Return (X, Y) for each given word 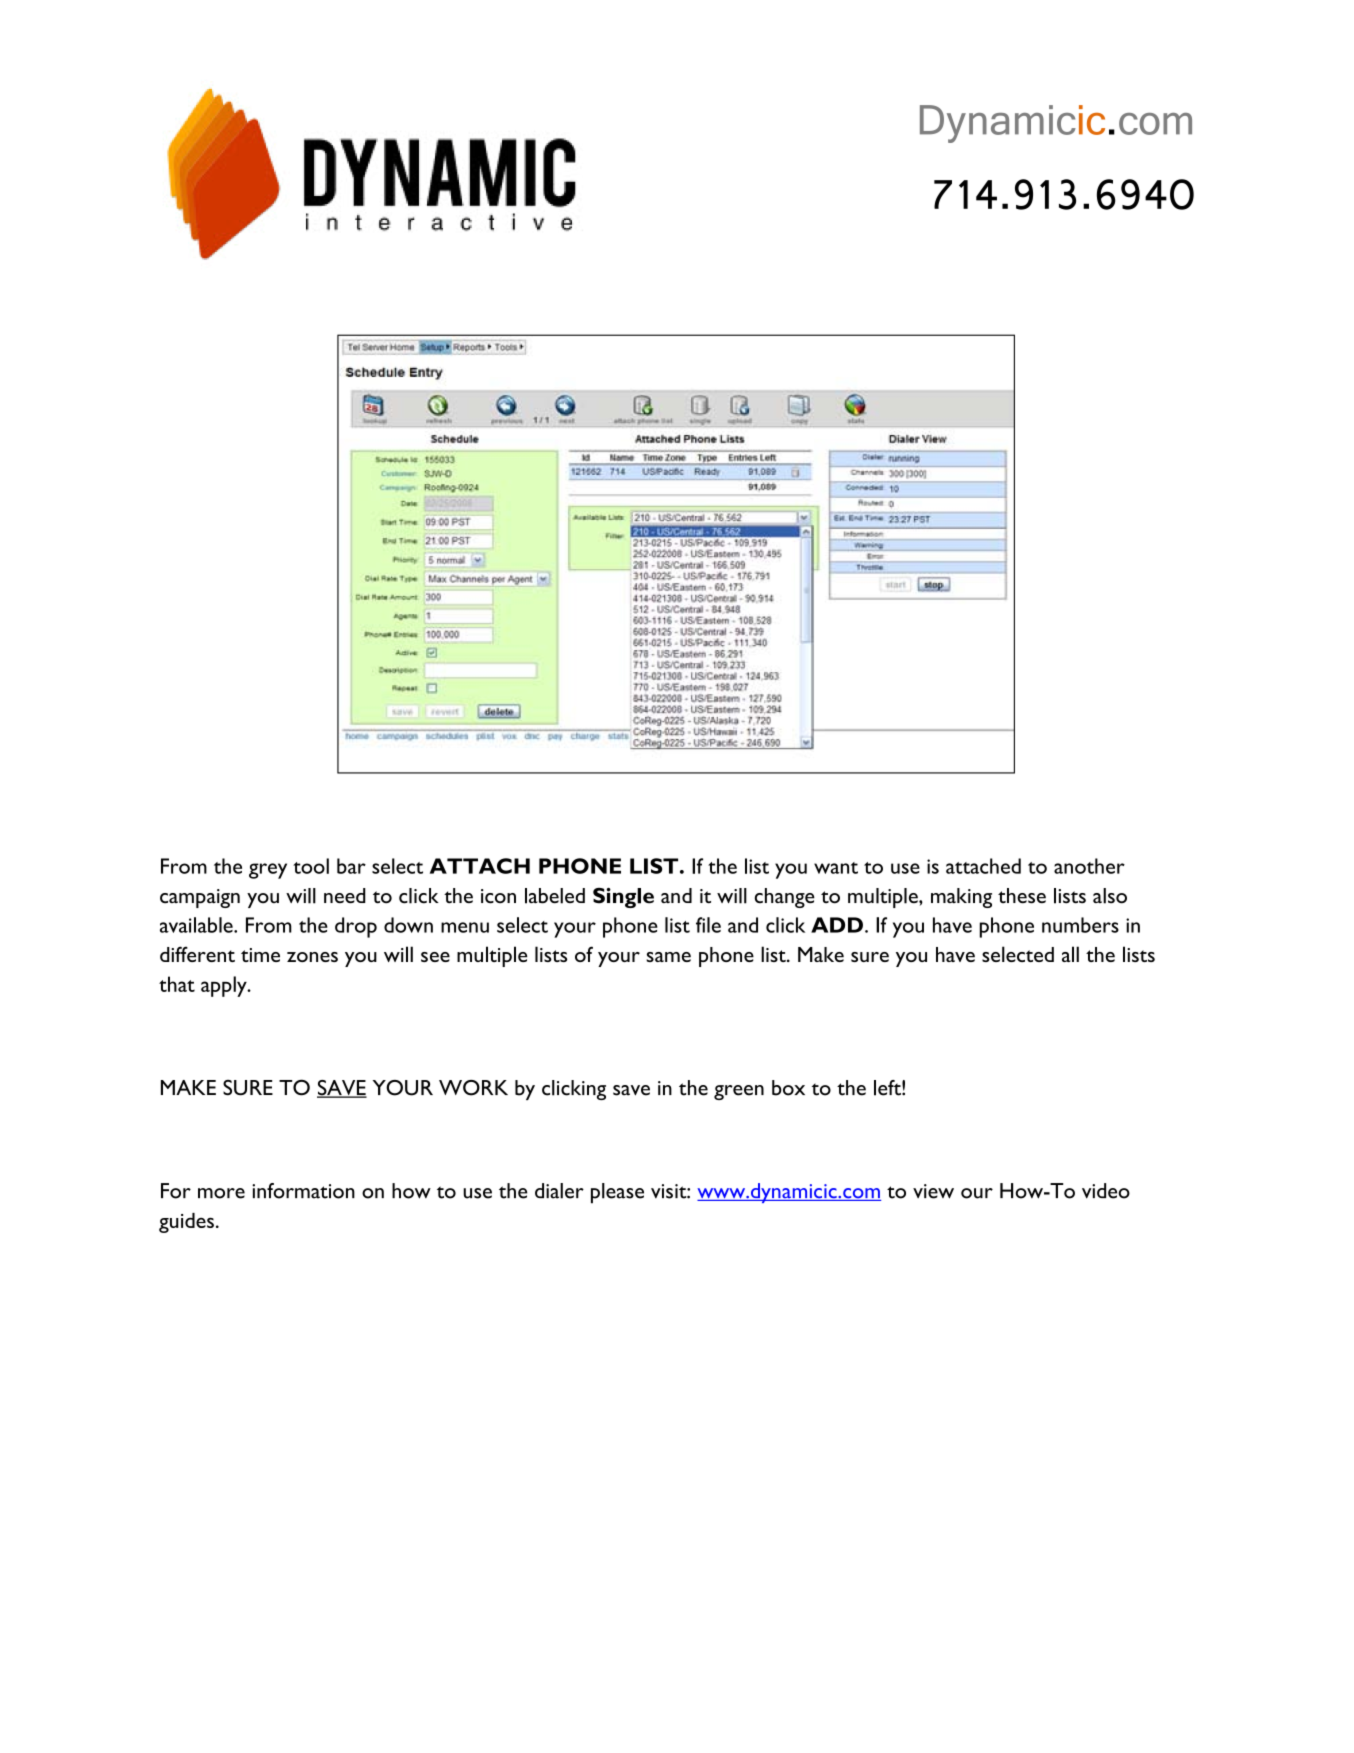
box (788, 1088)
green (739, 1092)
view (933, 1191)
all (1070, 954)
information (303, 1191)
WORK (473, 1088)
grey (268, 871)
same (668, 957)
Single (623, 898)
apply (225, 986)
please (617, 1193)
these (1022, 896)
